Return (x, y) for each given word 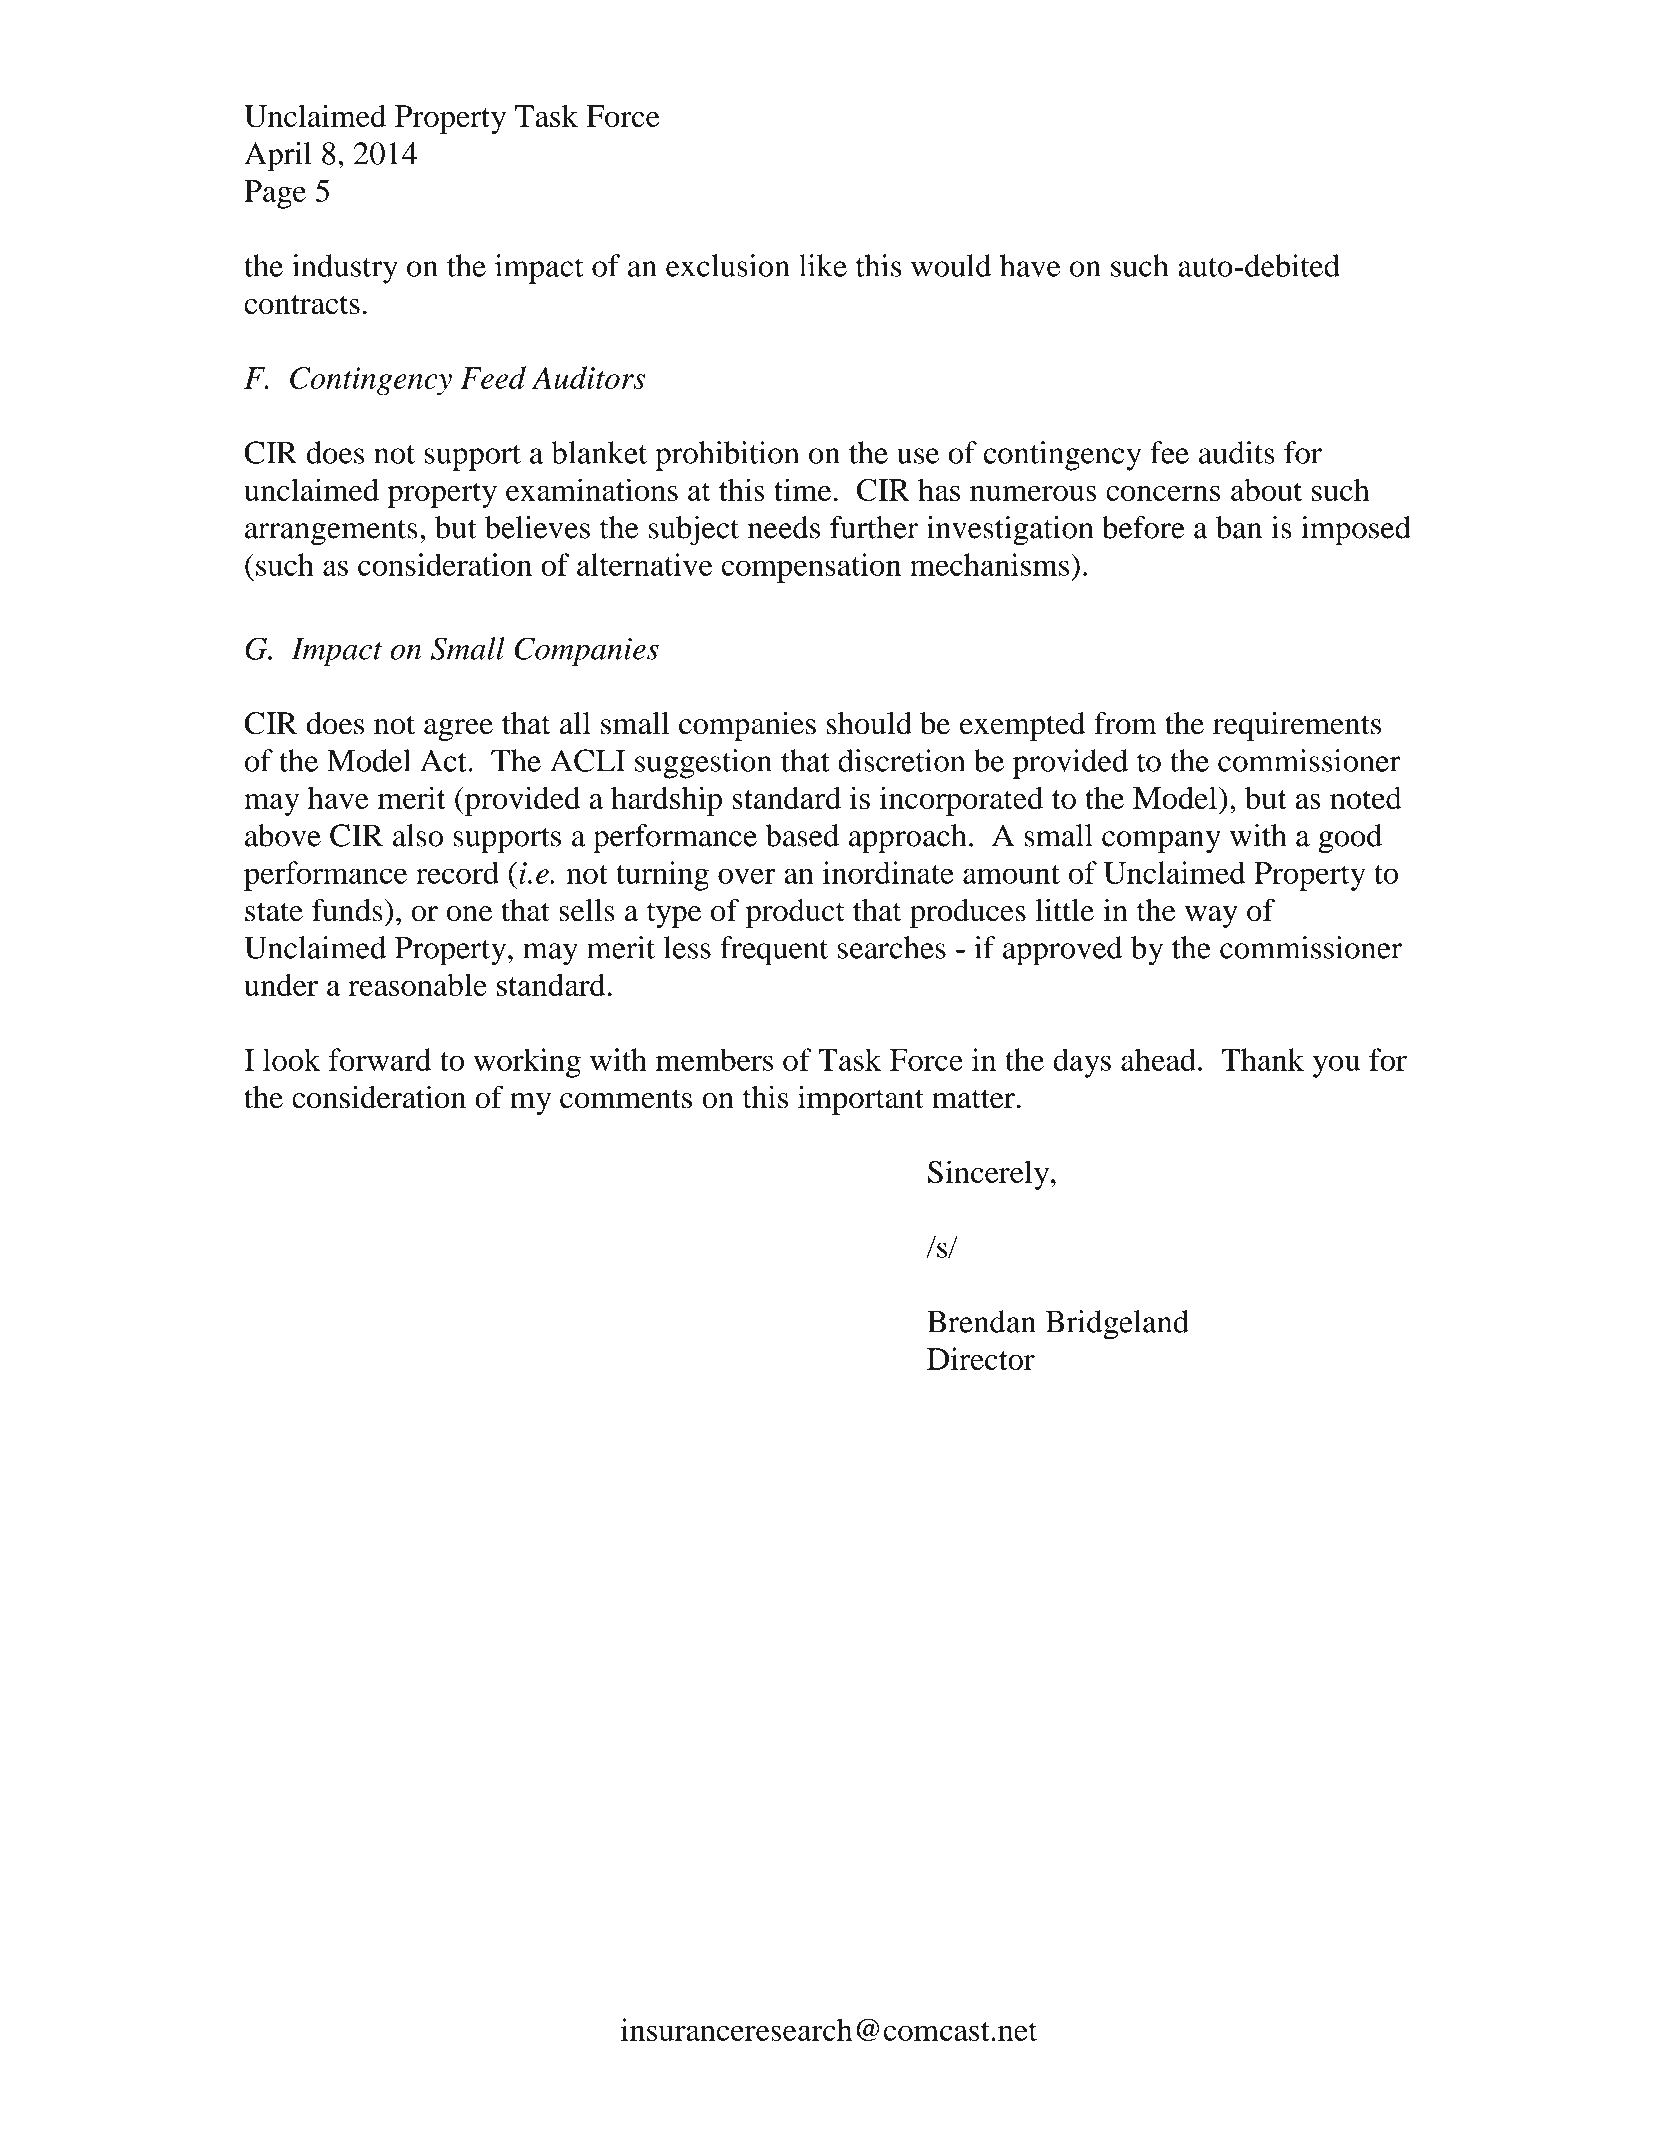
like (823, 265)
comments (626, 1099)
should (869, 723)
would (951, 265)
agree (458, 730)
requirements (1297, 726)
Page (275, 194)
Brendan (981, 1321)
